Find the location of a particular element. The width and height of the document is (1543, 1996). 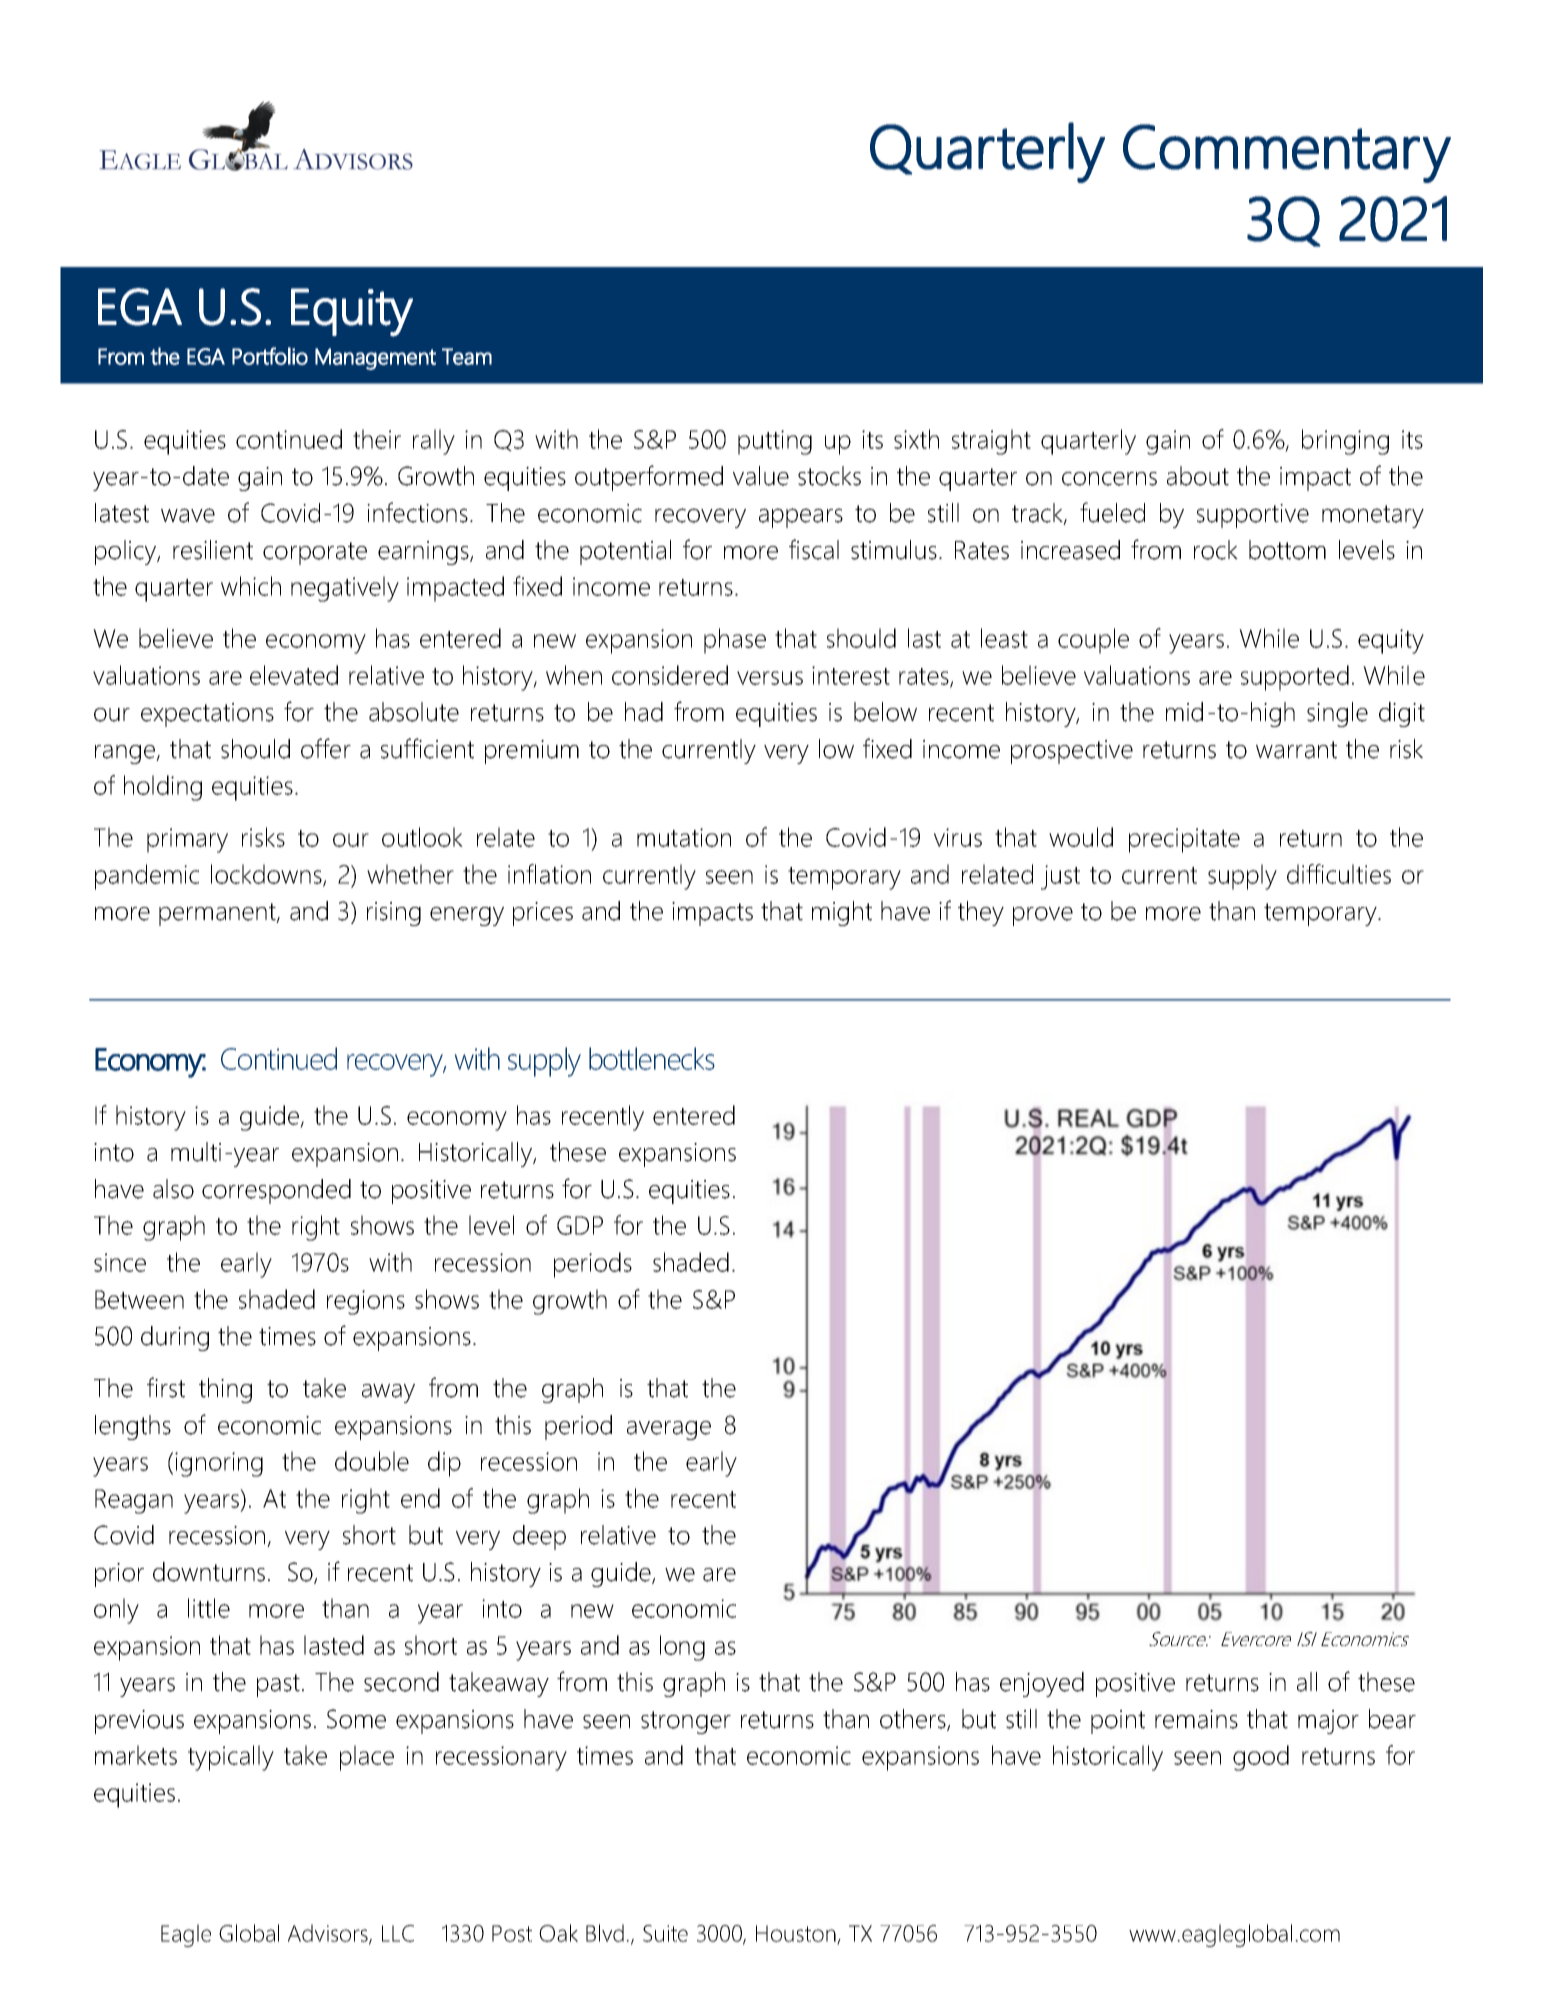

putting is located at coordinates (775, 442).
